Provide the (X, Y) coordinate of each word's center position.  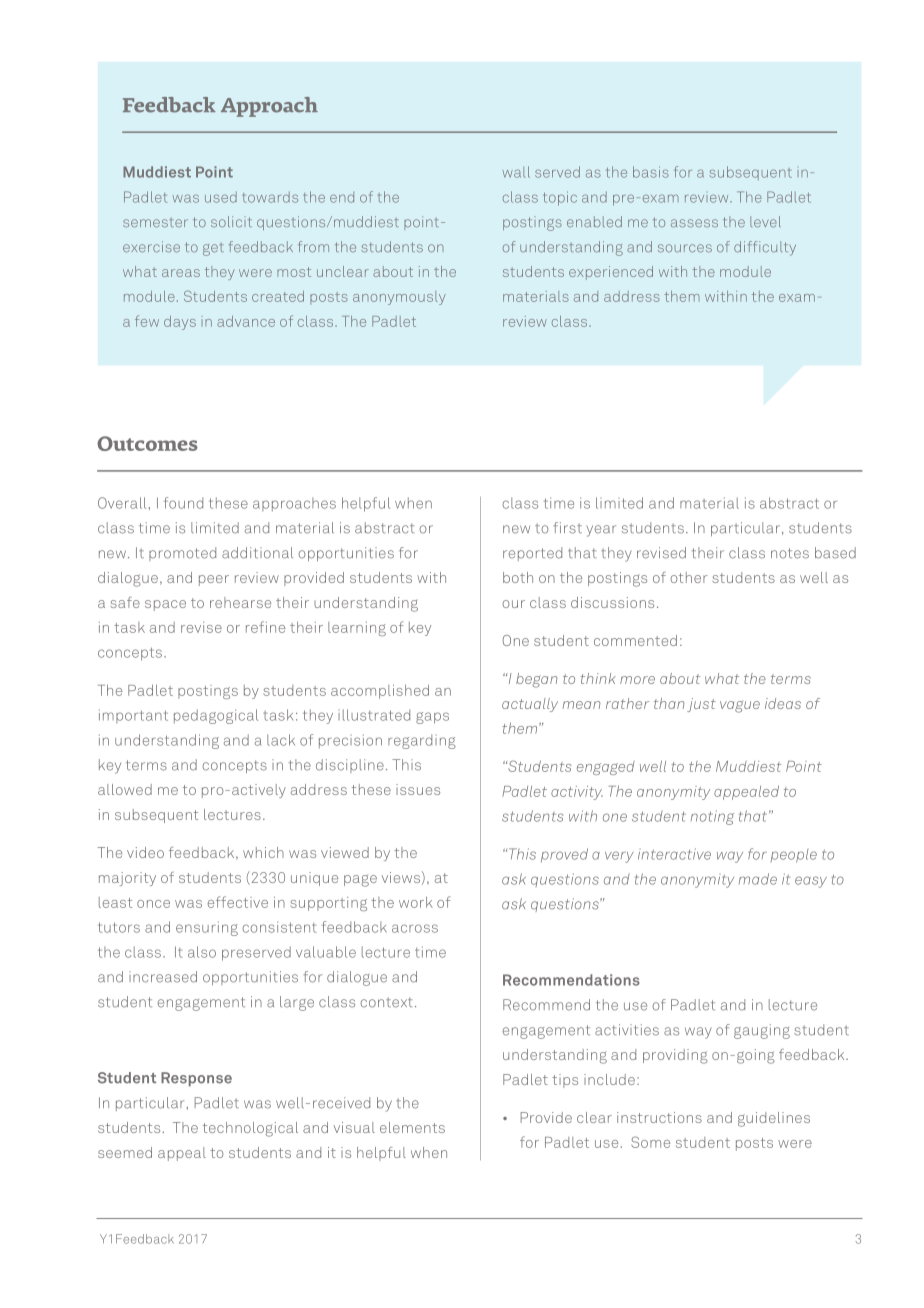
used (221, 197)
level (765, 222)
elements (412, 1127)
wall (516, 172)
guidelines (774, 1119)
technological (250, 1129)
